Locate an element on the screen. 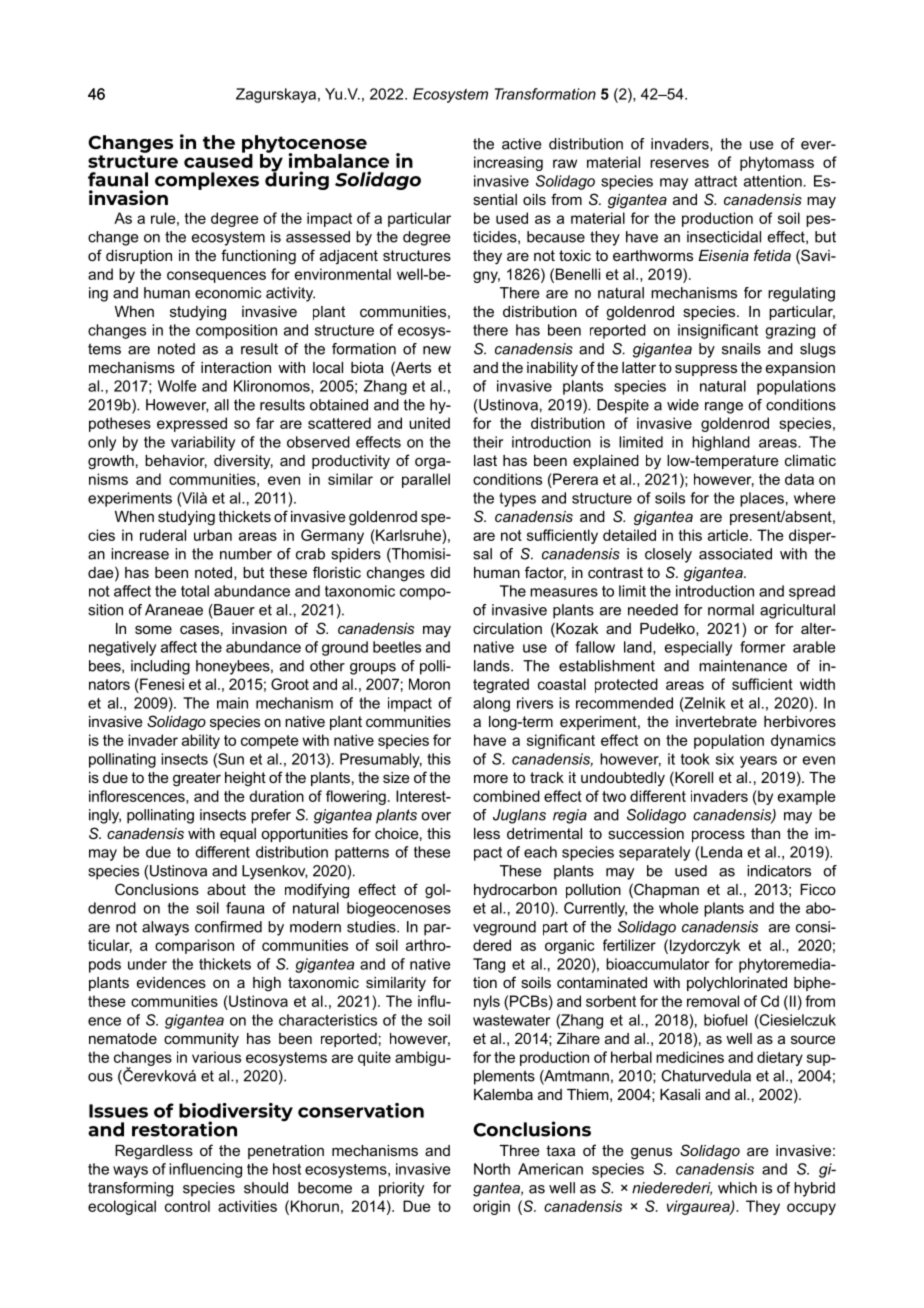 Image resolution: width=924 pixels, height=1308 pixels. whole is located at coordinates (678, 908).
